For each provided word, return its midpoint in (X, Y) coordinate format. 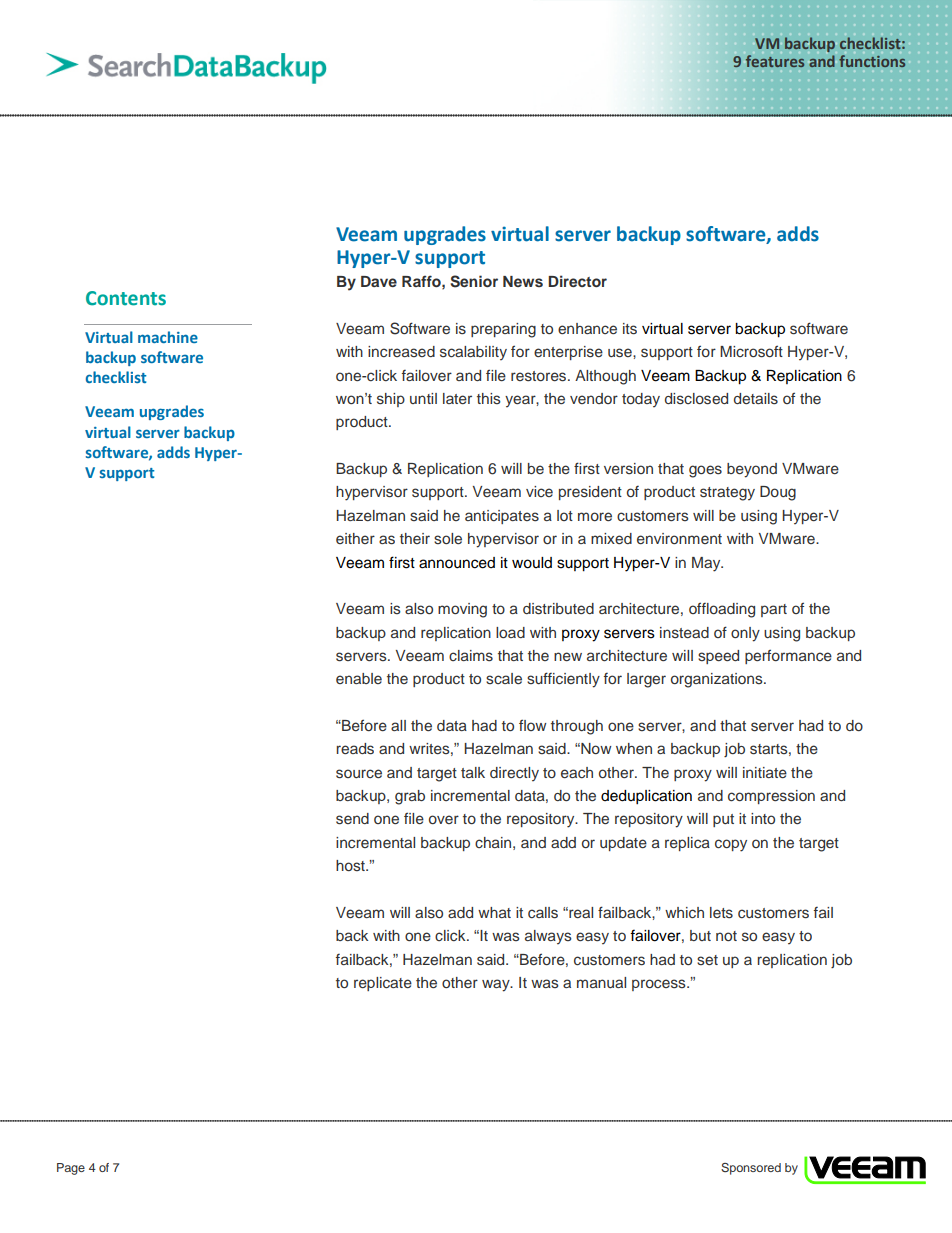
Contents (126, 298)
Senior (474, 281)
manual (601, 982)
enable (359, 678)
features (775, 61)
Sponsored (751, 1169)
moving (462, 610)
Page (71, 1169)
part (774, 610)
